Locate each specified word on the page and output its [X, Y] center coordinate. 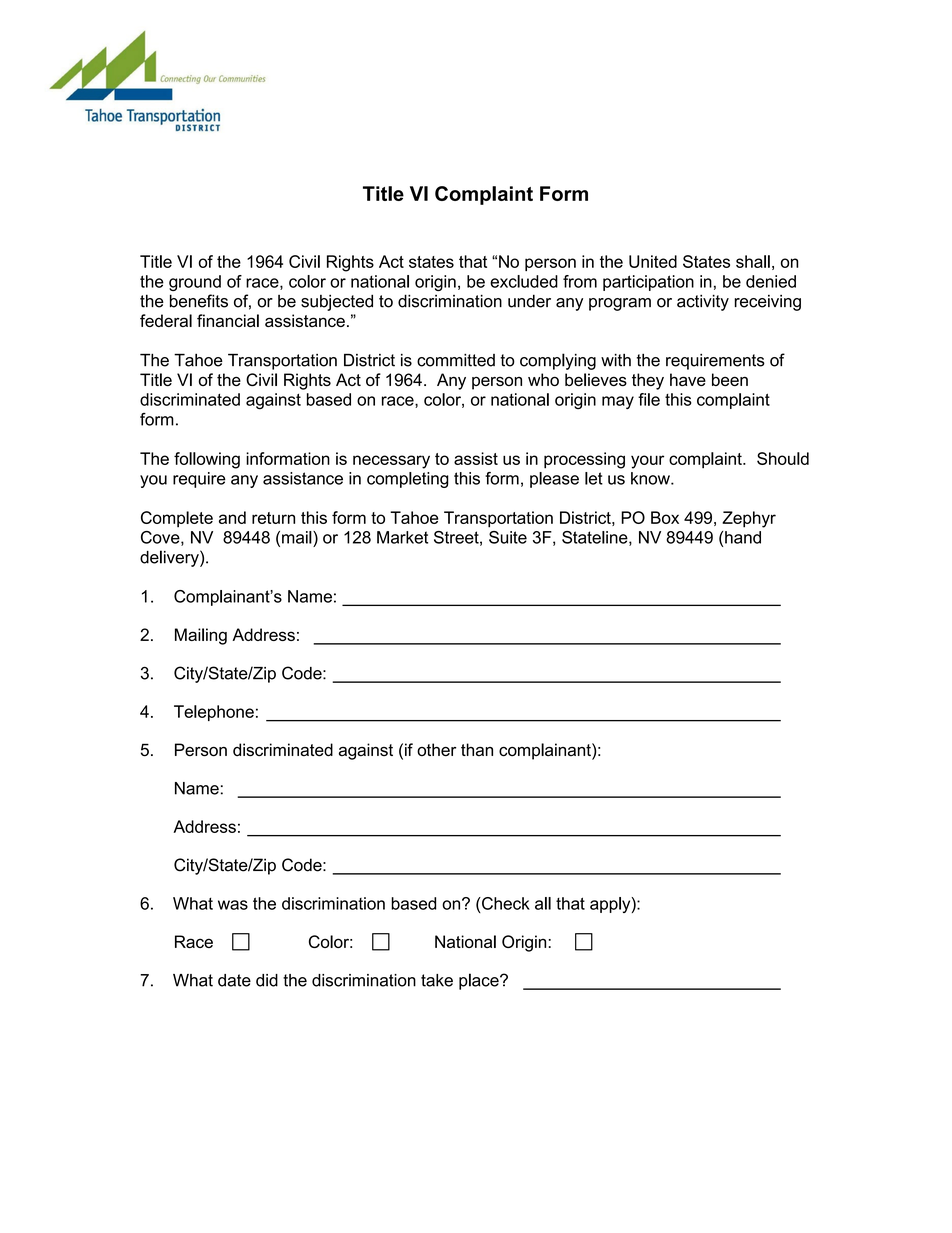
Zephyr [749, 519]
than [477, 749]
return [273, 518]
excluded [524, 281]
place [480, 981]
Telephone [214, 713]
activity [703, 302]
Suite [508, 537]
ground [195, 283]
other [436, 750]
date [234, 980]
